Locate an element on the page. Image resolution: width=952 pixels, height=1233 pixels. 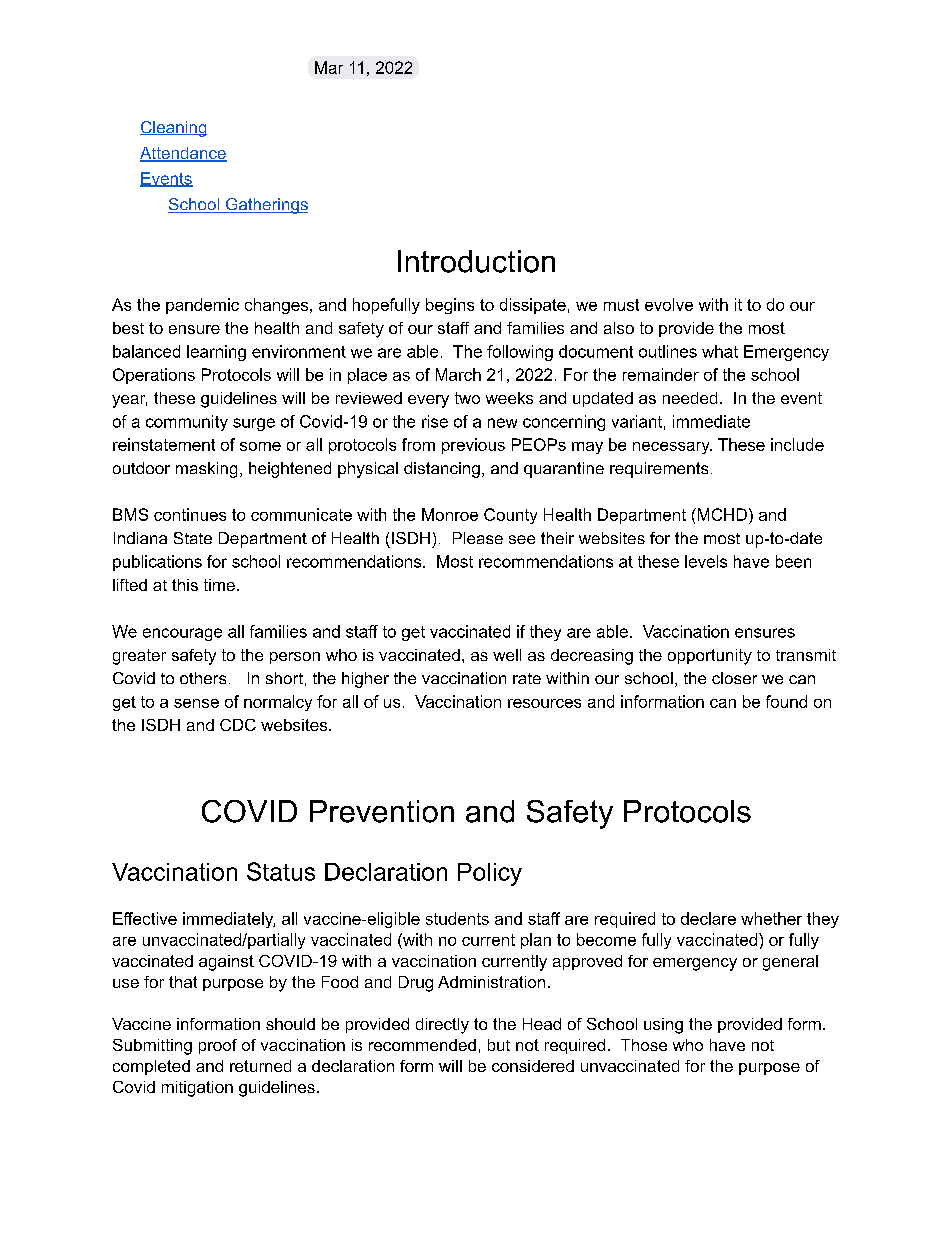
Status is located at coordinates (281, 871).
